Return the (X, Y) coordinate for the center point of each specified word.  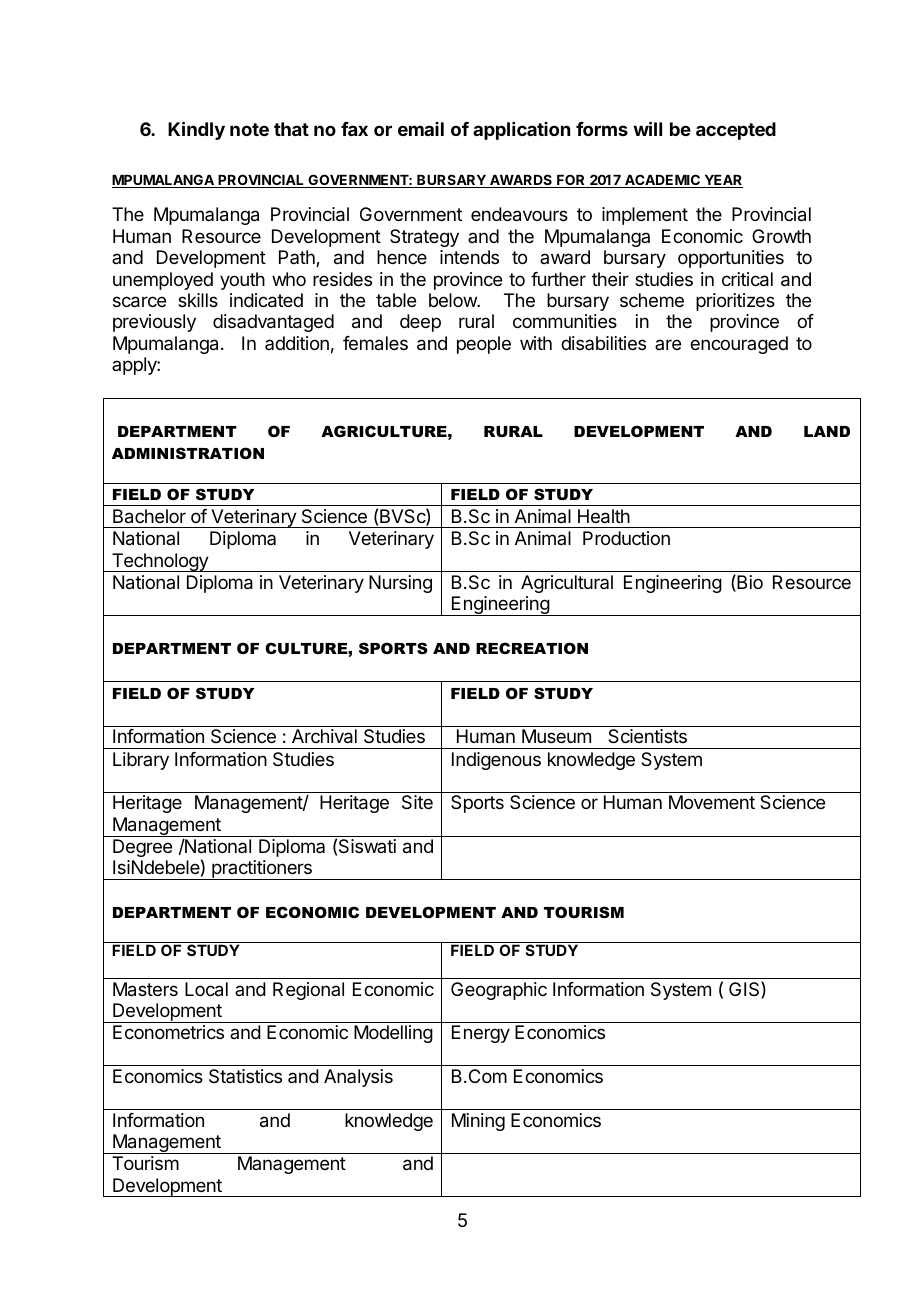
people (484, 345)
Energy (481, 1034)
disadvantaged (273, 323)
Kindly (196, 130)
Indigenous (496, 761)
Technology (160, 562)
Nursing (400, 584)
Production (626, 538)
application (521, 131)
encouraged (739, 345)
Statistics (245, 1076)
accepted (736, 131)
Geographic (499, 991)
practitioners (262, 870)
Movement (712, 802)
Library (141, 761)
